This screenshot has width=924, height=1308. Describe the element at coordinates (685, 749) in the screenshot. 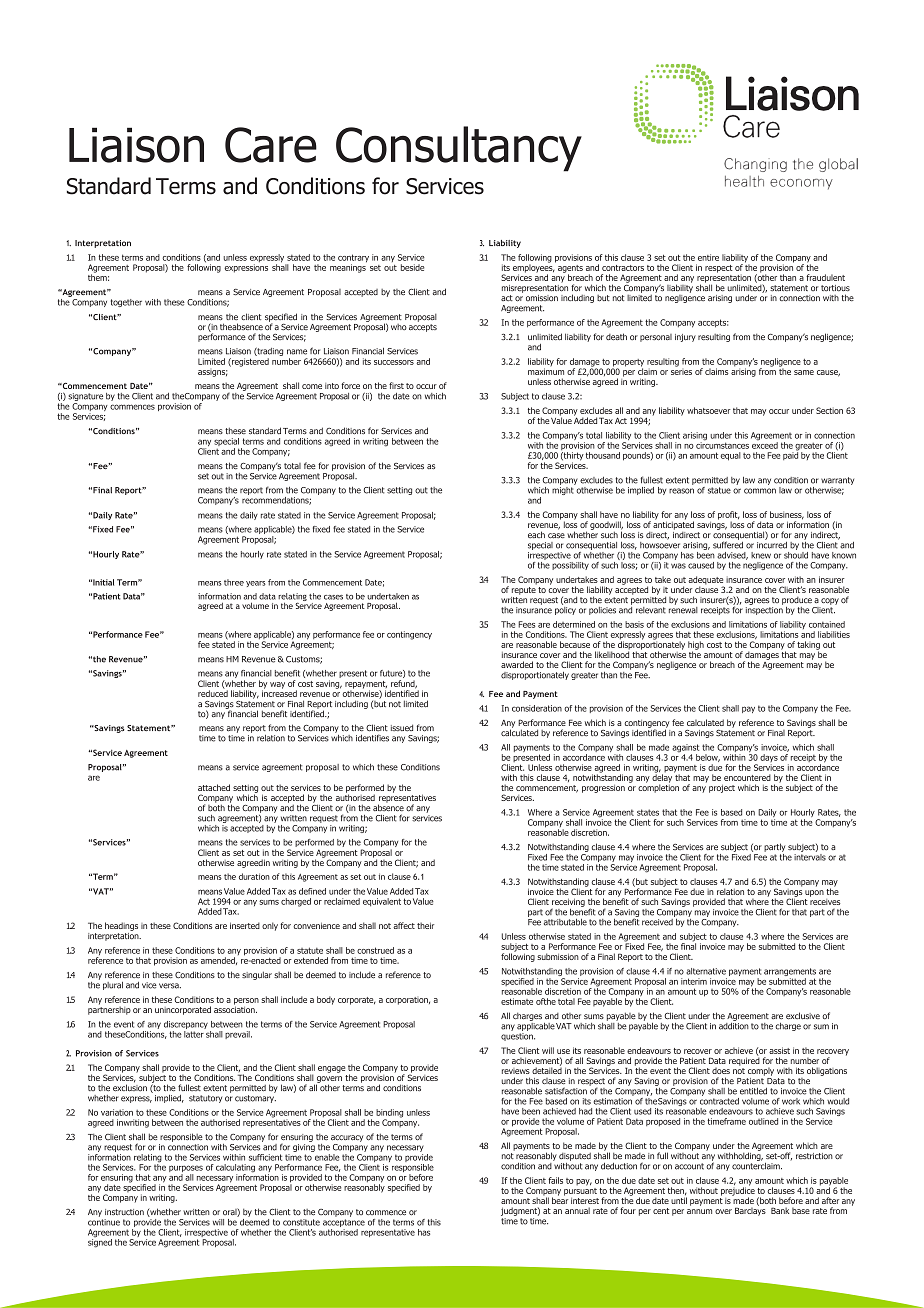

I see `against` at that location.
